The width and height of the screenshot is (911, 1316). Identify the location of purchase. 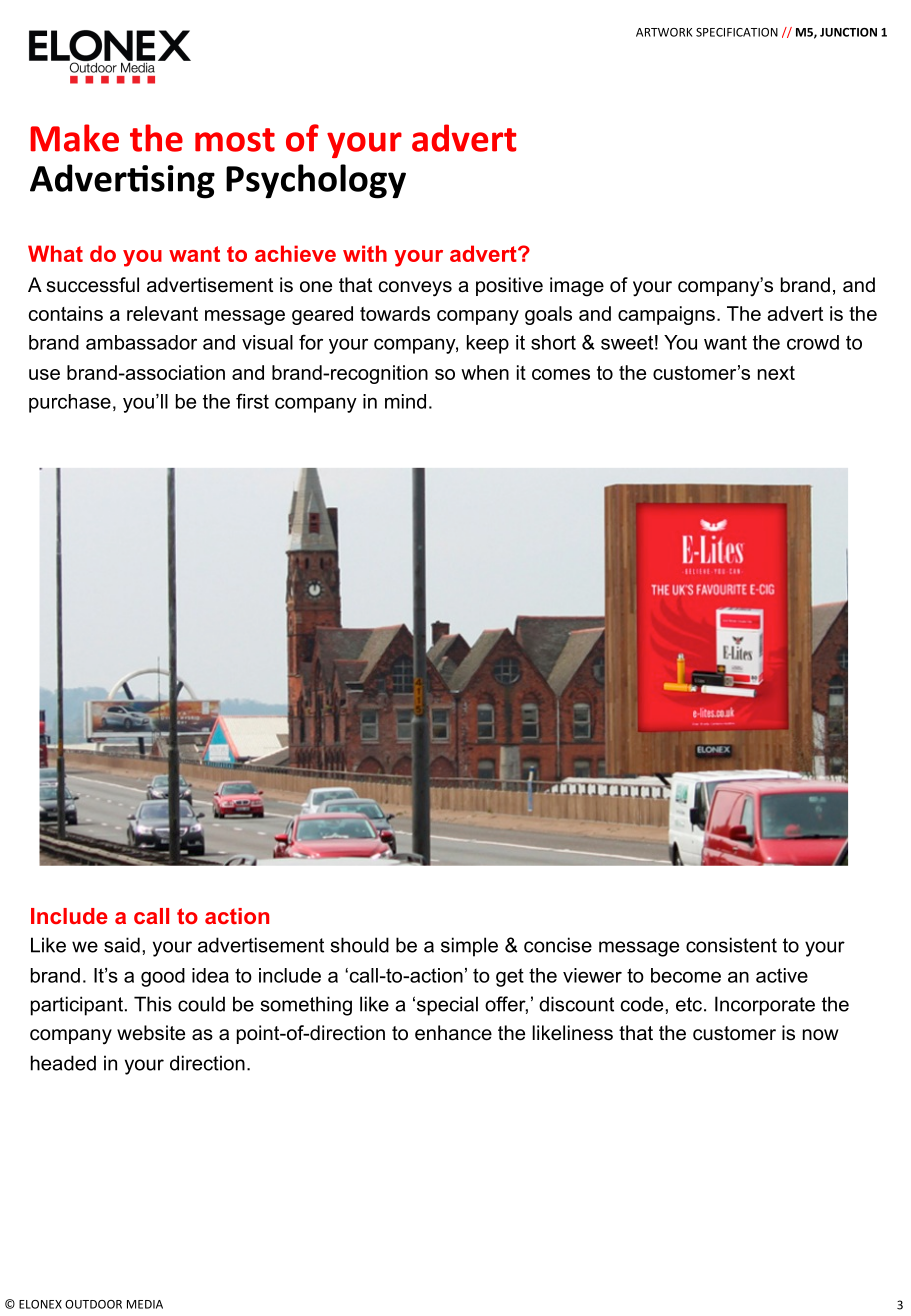
(70, 403).
